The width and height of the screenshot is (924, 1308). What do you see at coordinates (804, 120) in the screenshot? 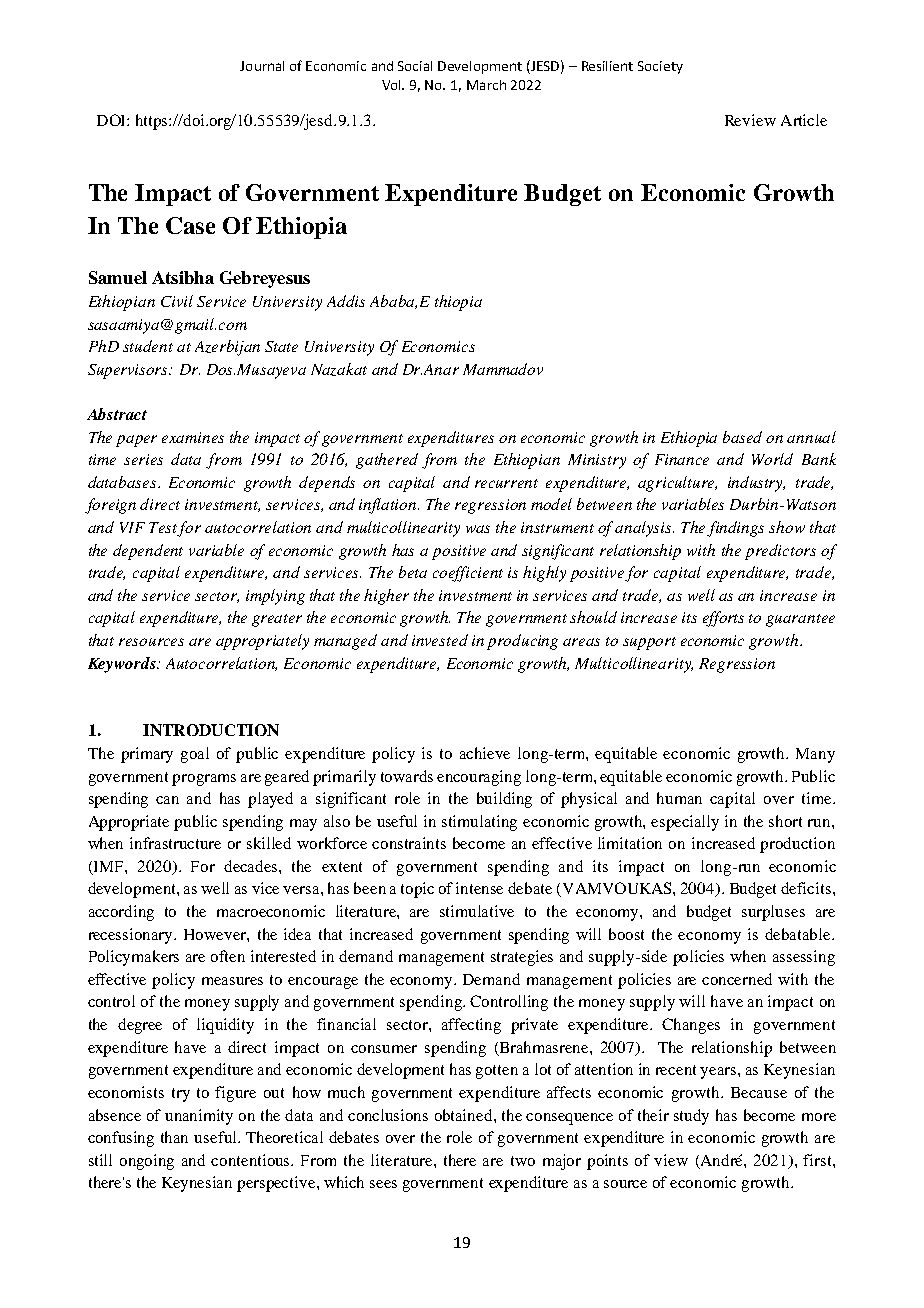
I see `Article` at bounding box center [804, 120].
